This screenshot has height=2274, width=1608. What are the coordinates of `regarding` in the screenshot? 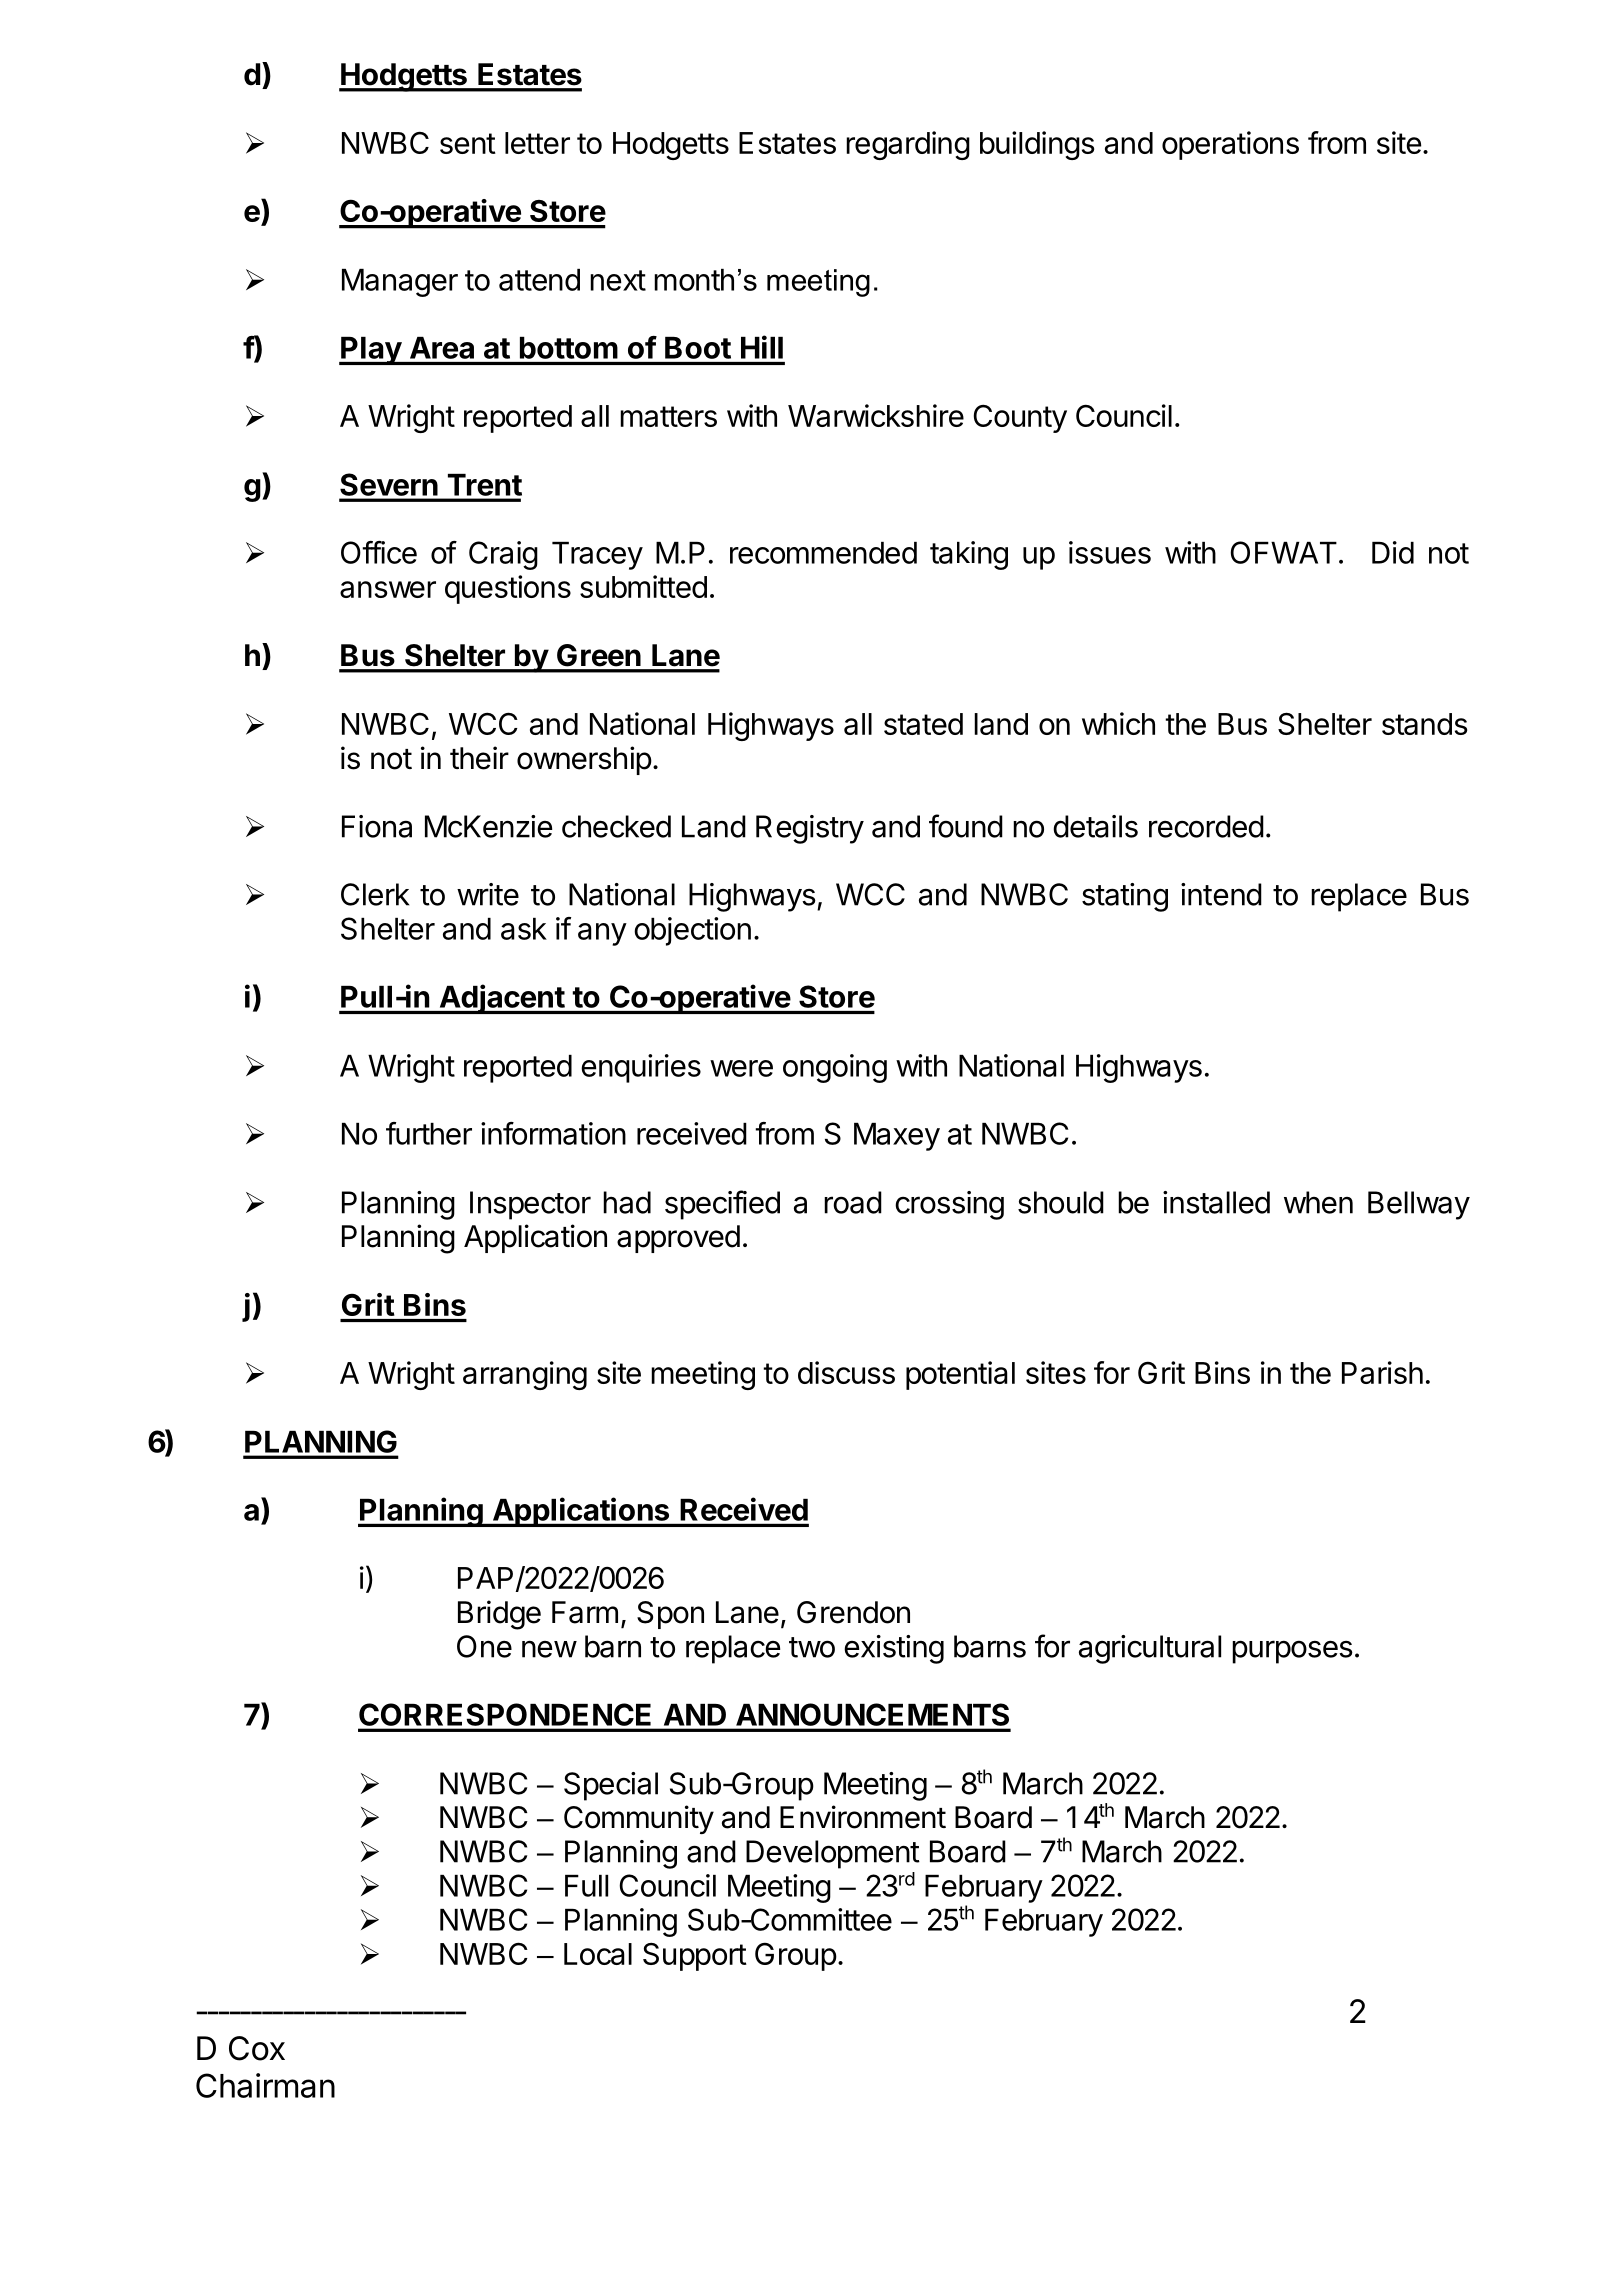 It's located at (908, 145).
